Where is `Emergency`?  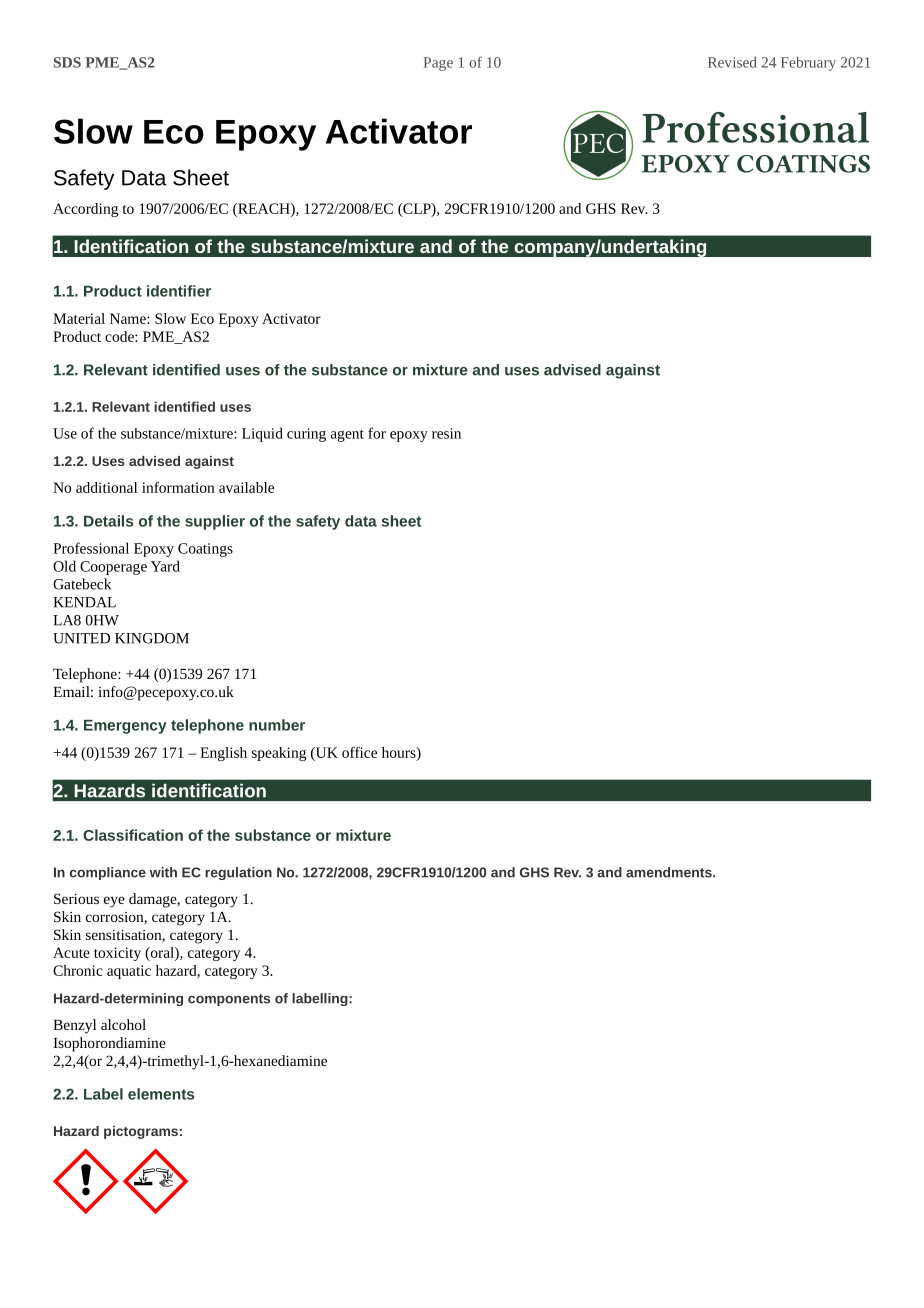 Emergency is located at coordinates (125, 727).
